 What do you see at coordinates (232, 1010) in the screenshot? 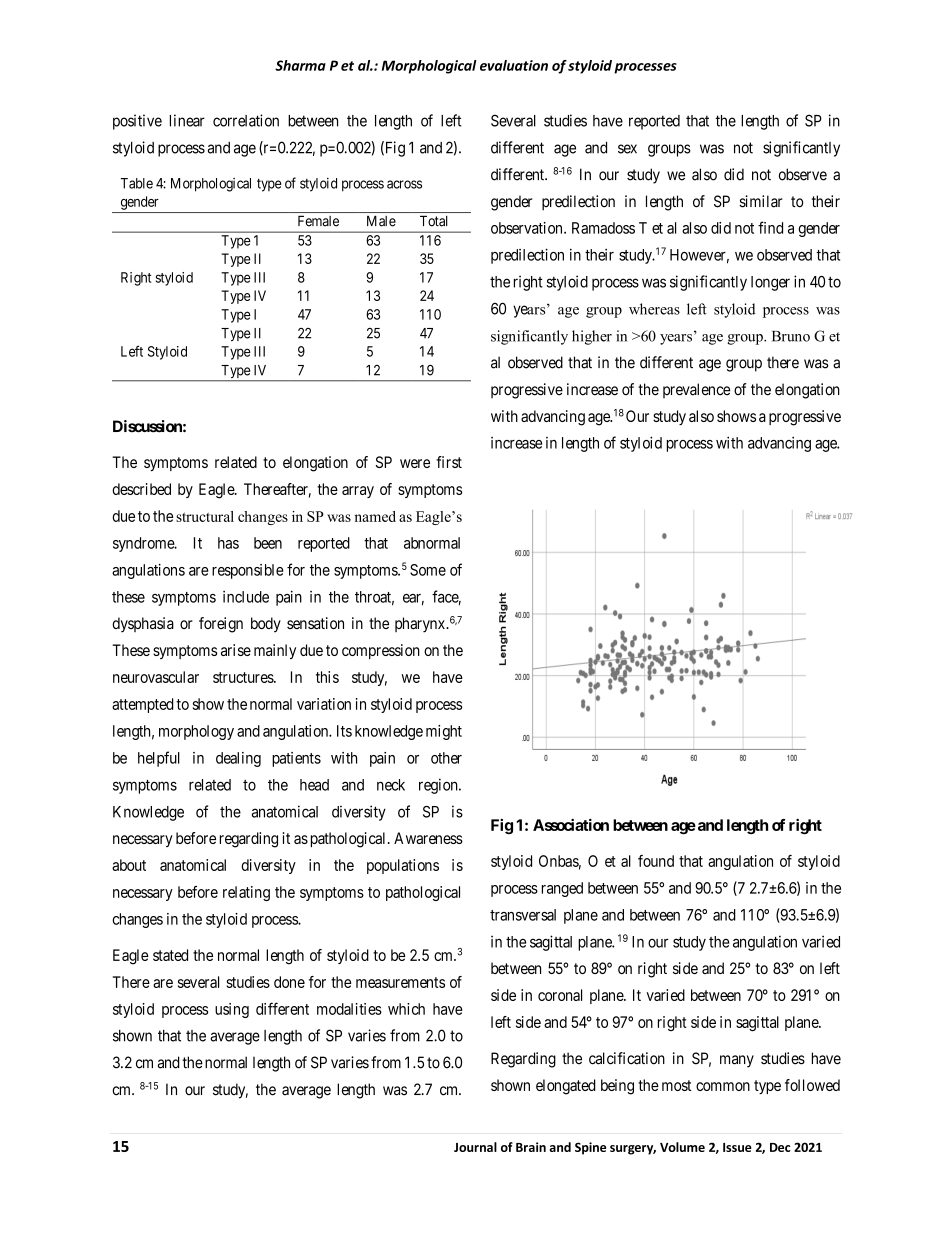
I see `using` at bounding box center [232, 1010].
